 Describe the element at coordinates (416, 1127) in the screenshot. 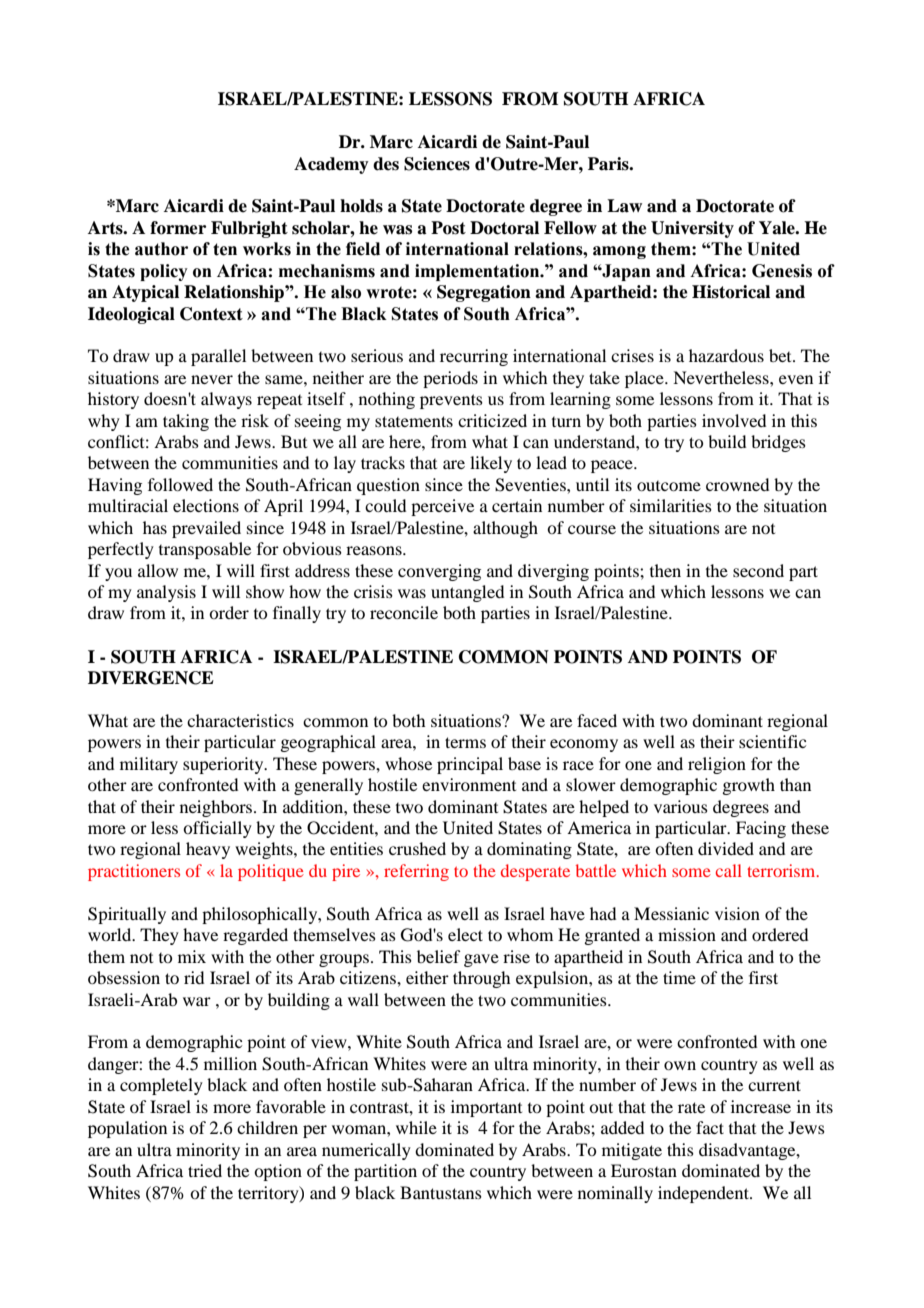

I see `while` at that location.
